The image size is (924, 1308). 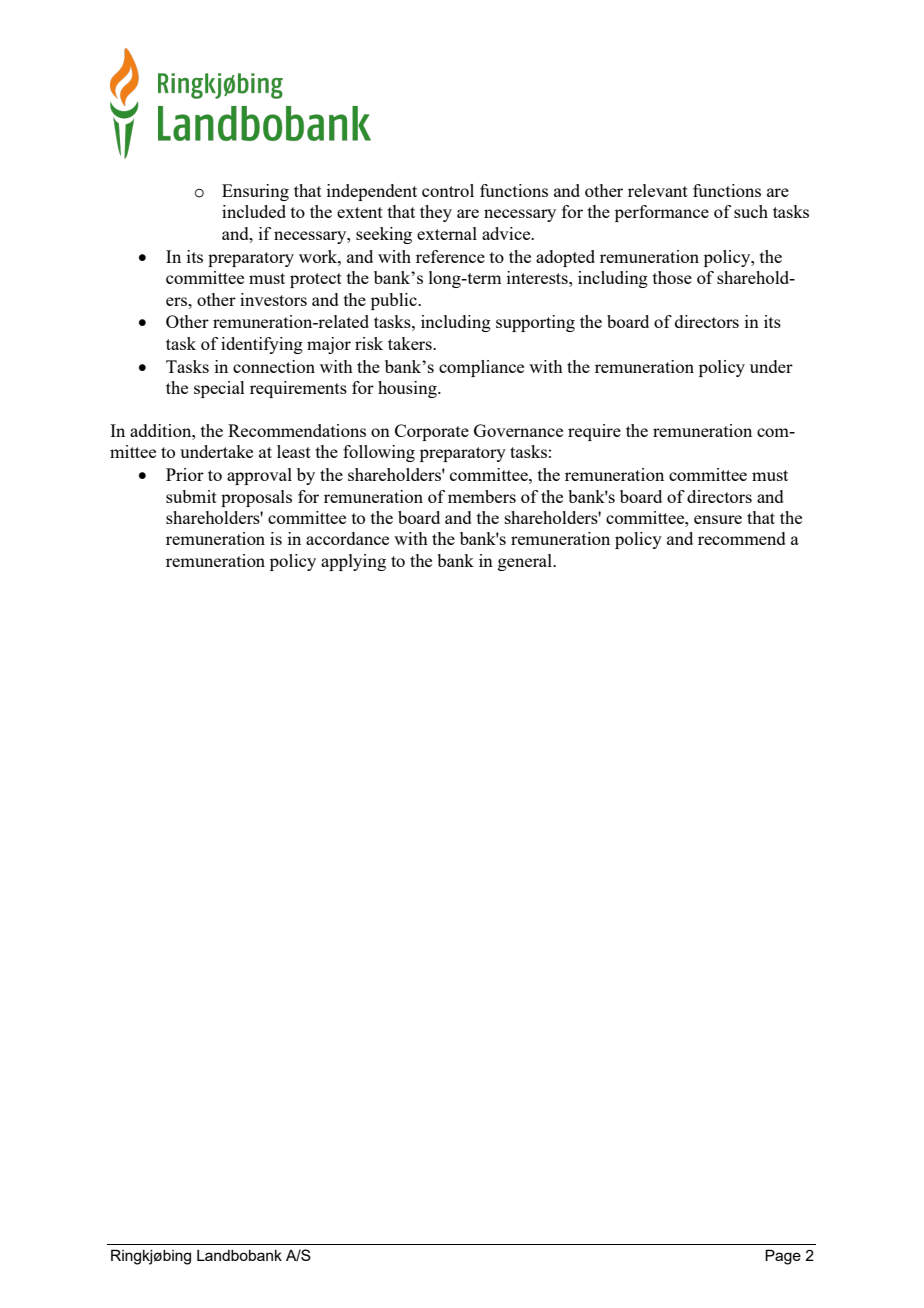 I want to click on Governance, so click(x=518, y=430).
